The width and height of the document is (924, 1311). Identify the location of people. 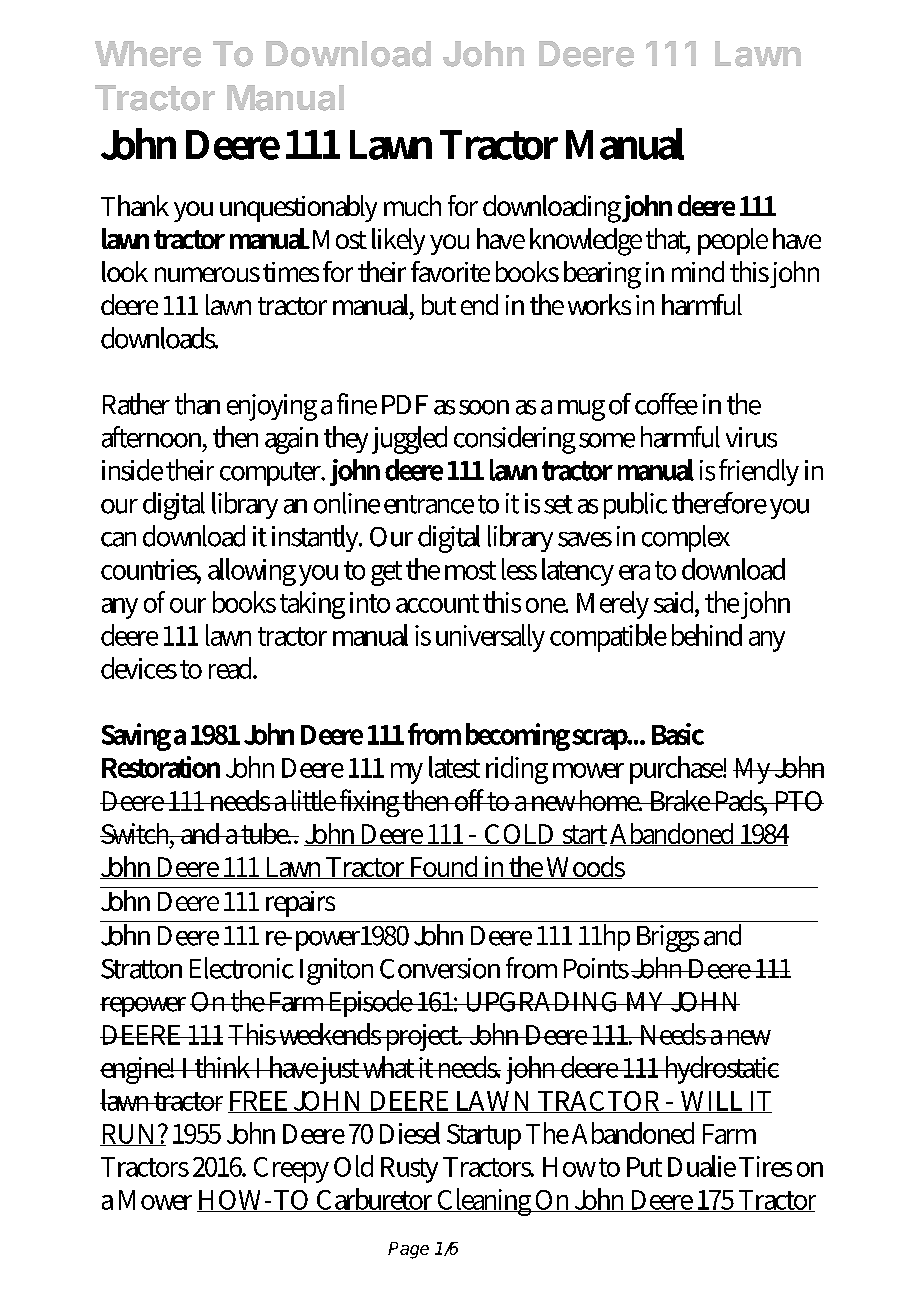
(733, 241).
